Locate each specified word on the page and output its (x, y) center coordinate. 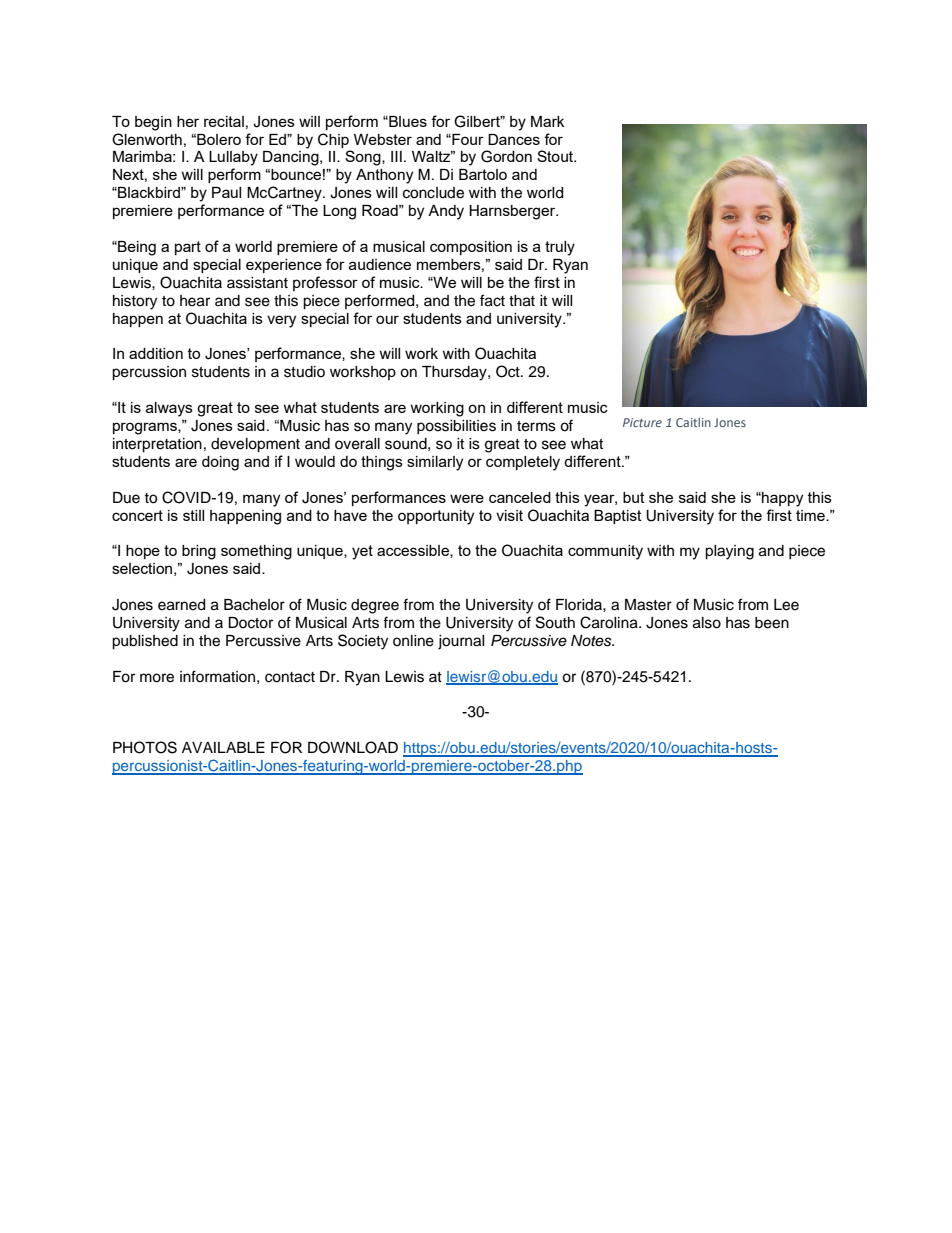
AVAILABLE (223, 747)
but (634, 497)
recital (224, 121)
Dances (514, 139)
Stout (556, 156)
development (255, 445)
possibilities (456, 427)
